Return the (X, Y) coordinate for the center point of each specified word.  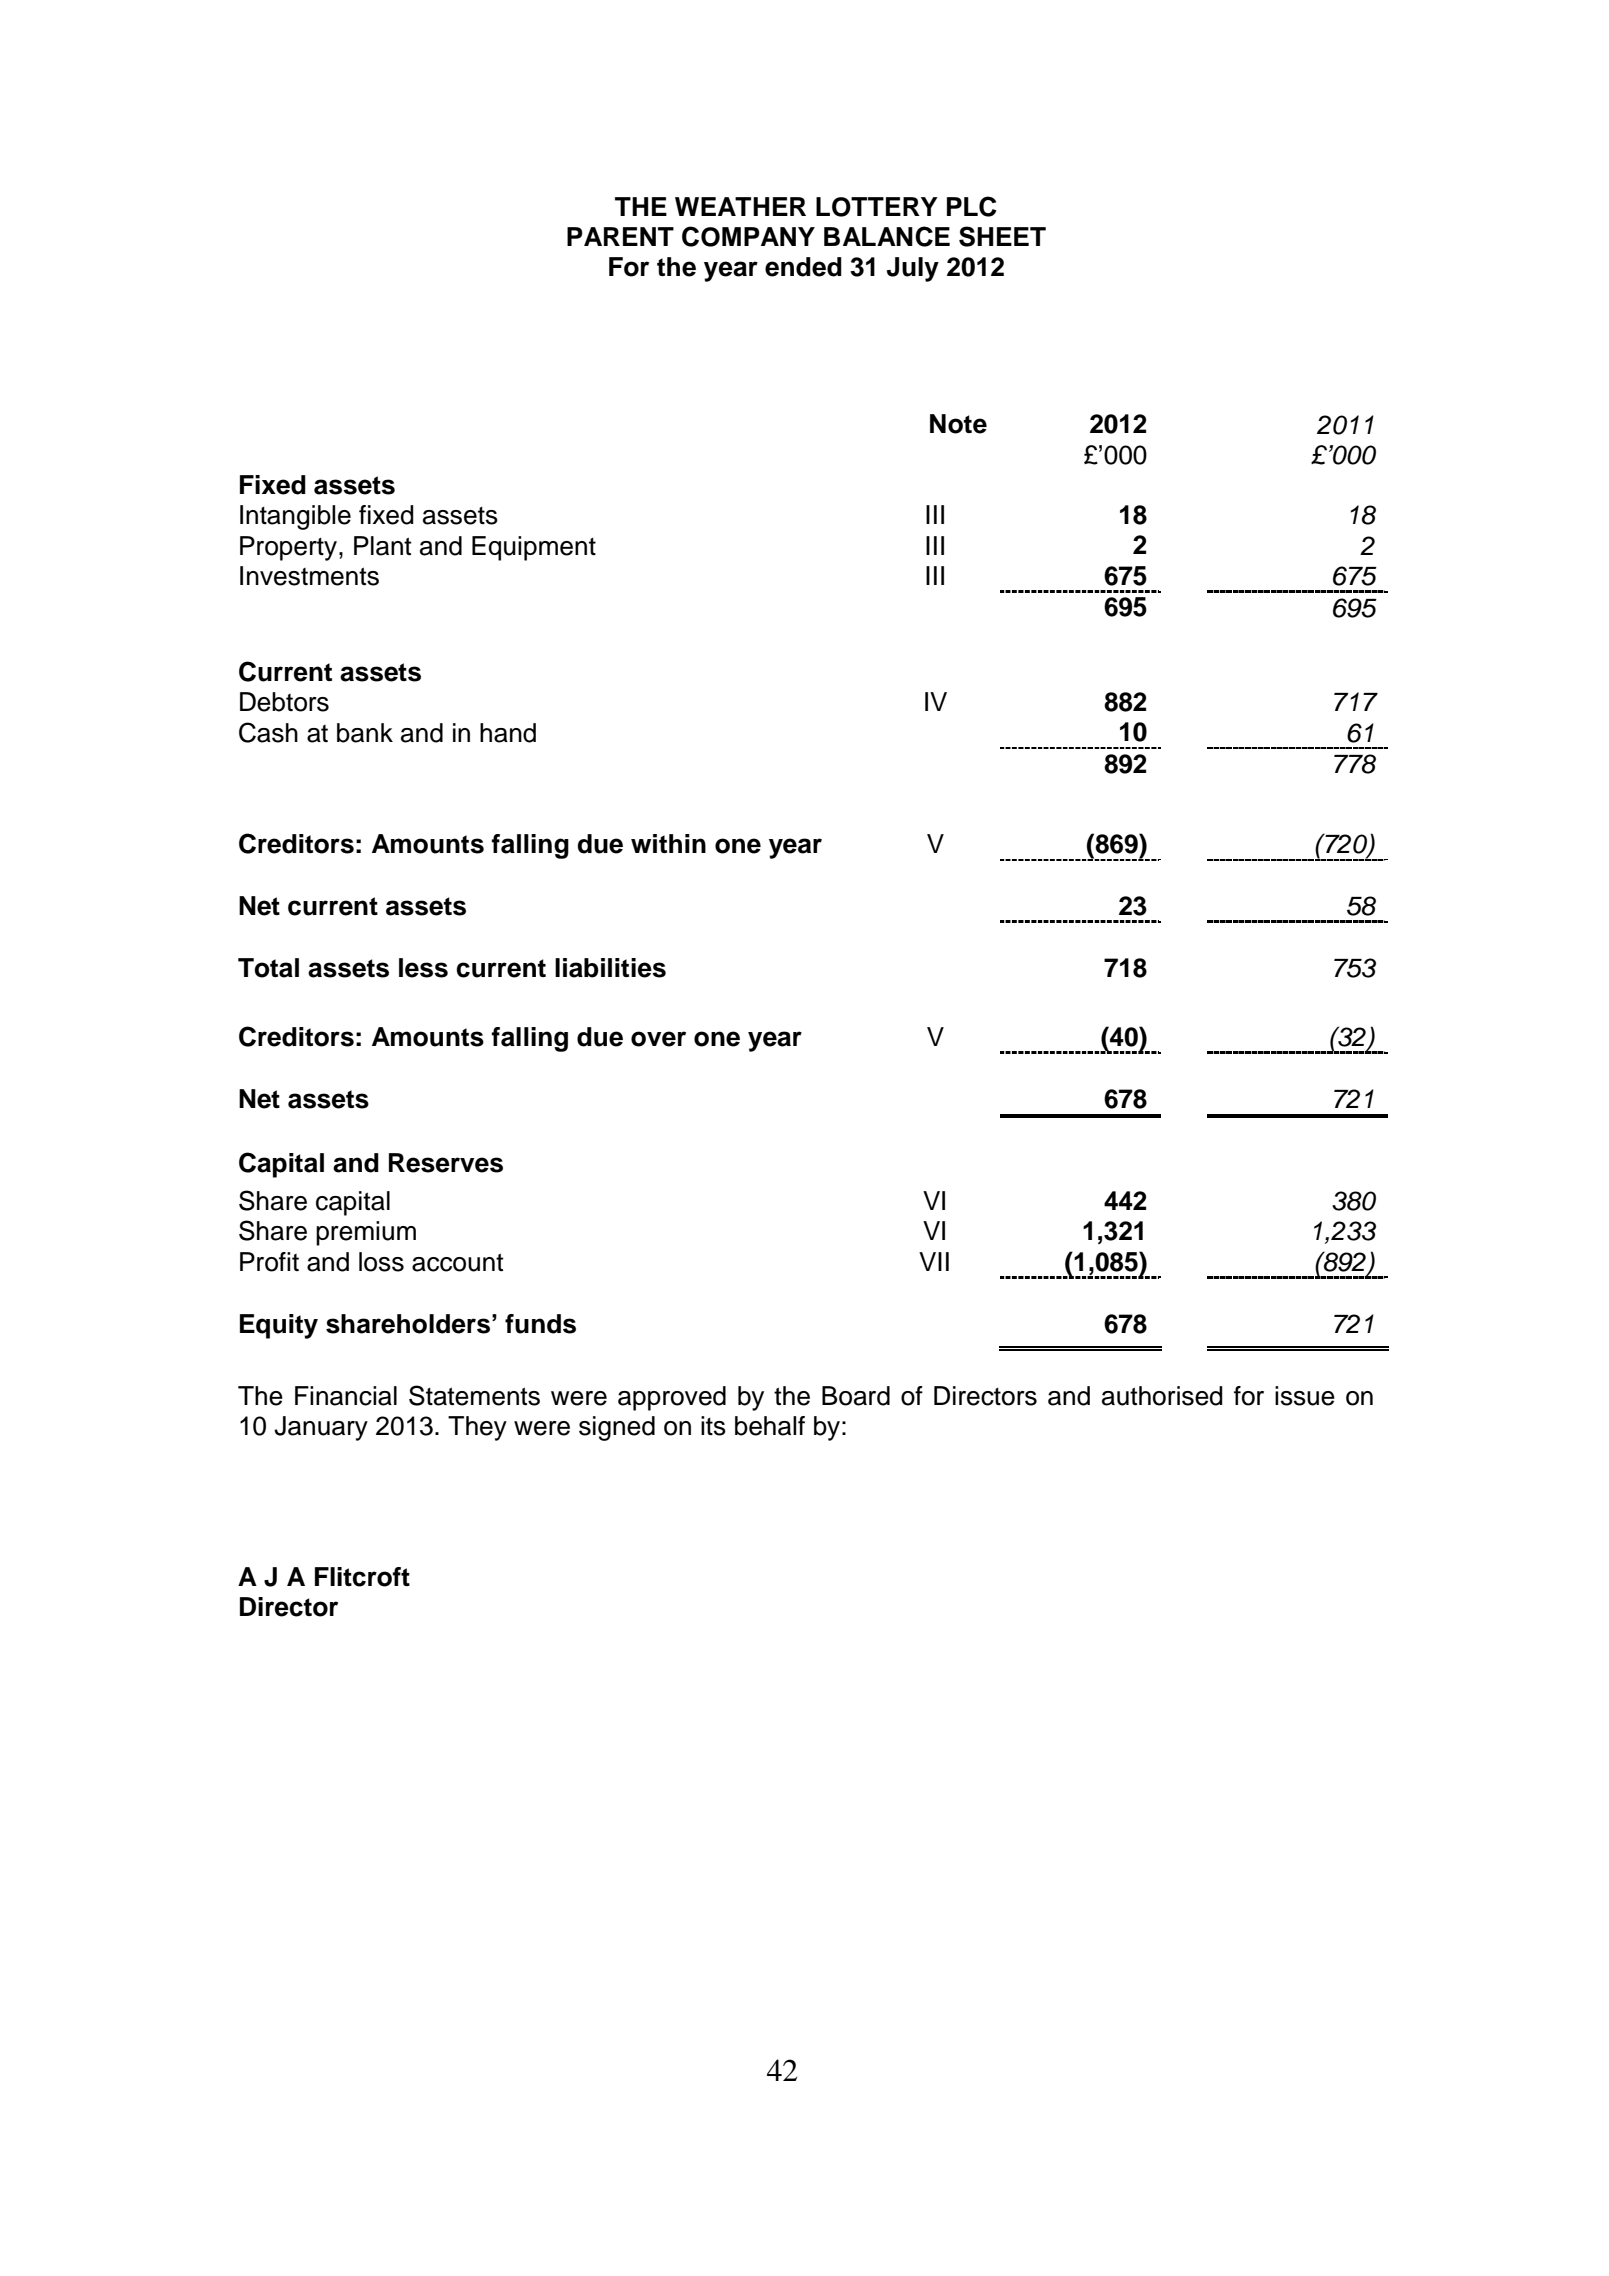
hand (508, 733)
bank (365, 733)
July (913, 269)
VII (934, 1261)
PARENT (620, 236)
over (658, 1039)
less (423, 968)
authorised (1162, 1396)
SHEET (1002, 236)
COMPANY (748, 236)
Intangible (295, 517)
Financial (346, 1396)
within (668, 843)
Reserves (446, 1163)
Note (958, 424)
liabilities (610, 968)
